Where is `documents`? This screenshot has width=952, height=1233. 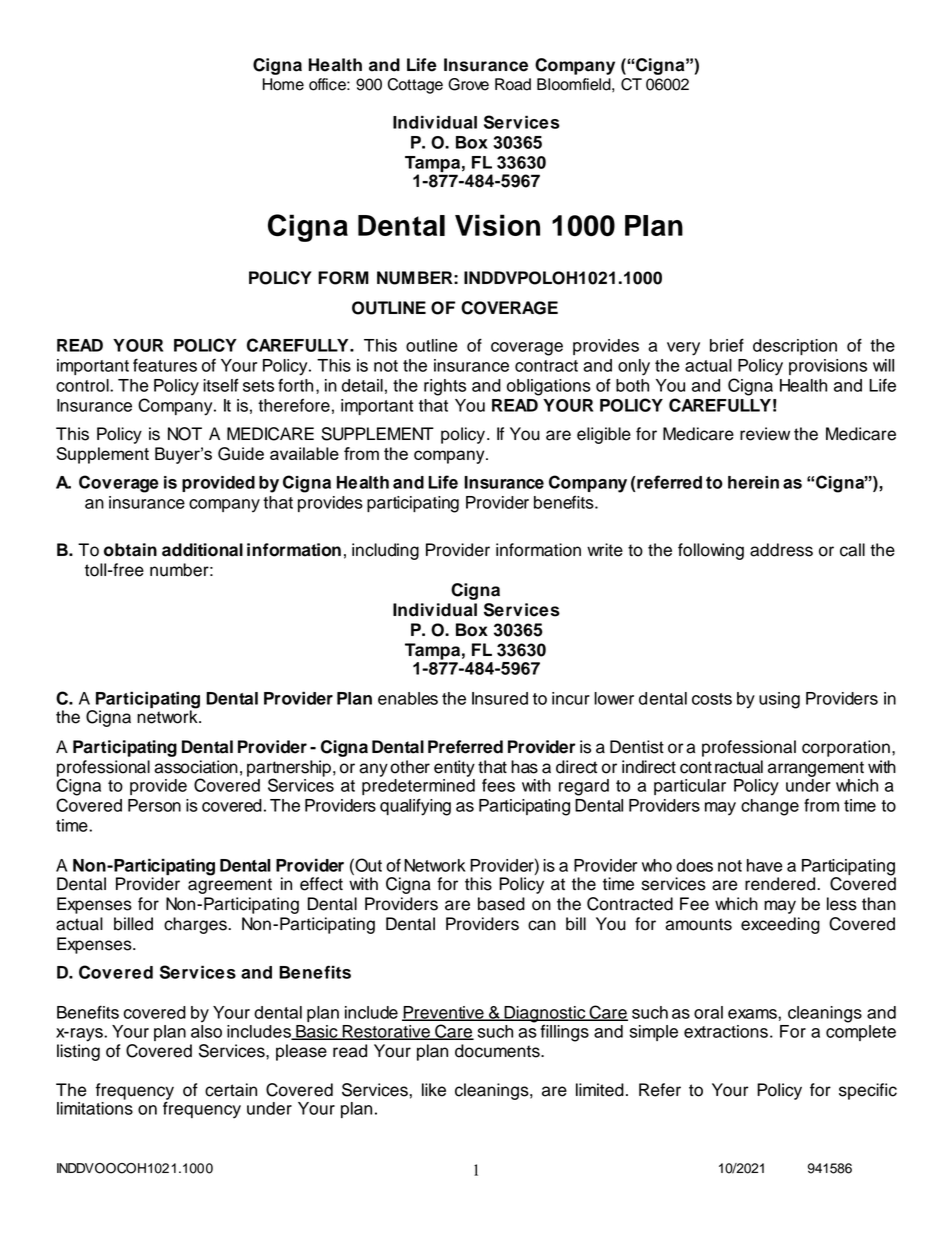 documents is located at coordinates (498, 1051).
